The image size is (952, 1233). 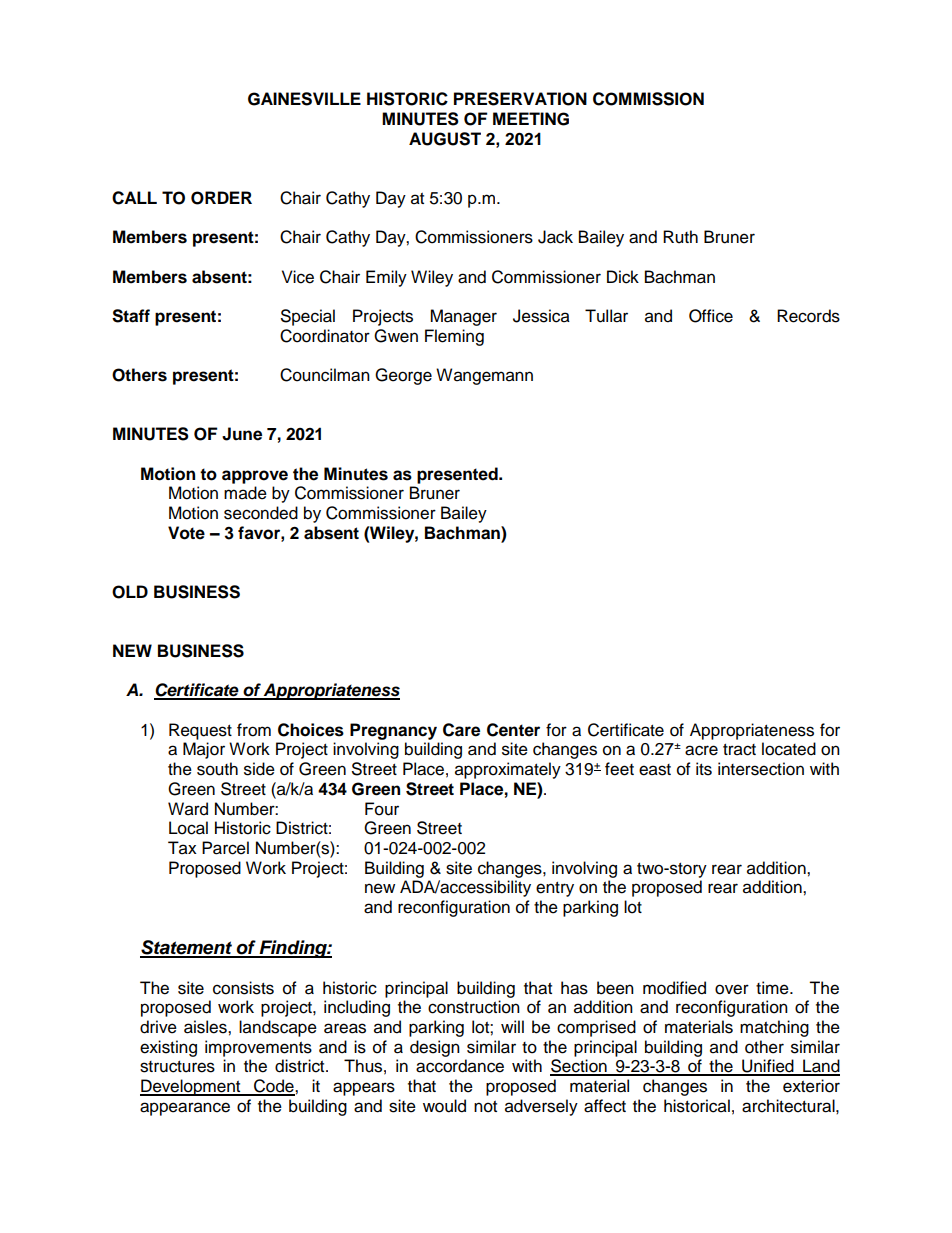 I want to click on Office, so click(x=711, y=316).
